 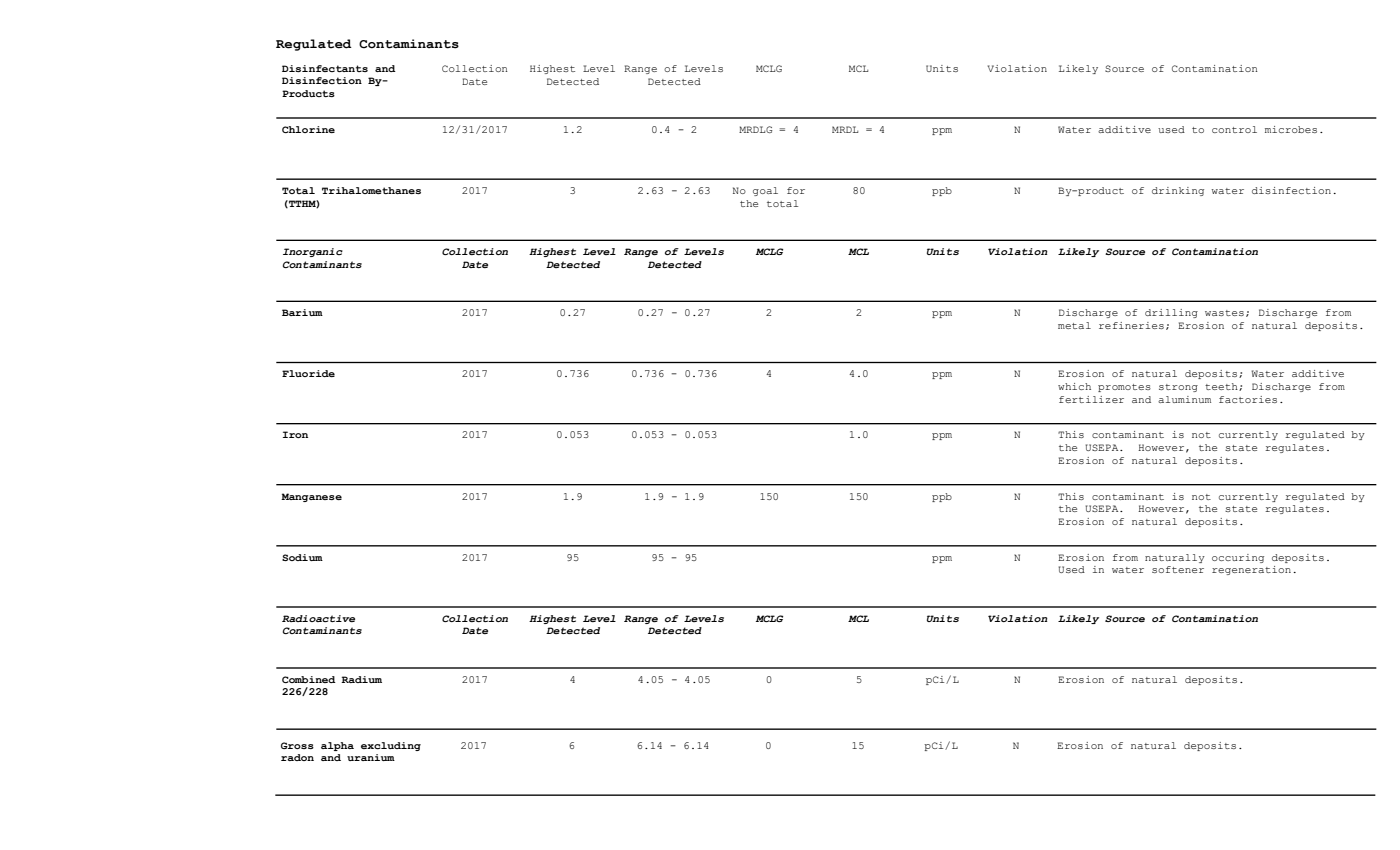 What do you see at coordinates (1074, 386) in the document?
I see `which` at bounding box center [1074, 386].
